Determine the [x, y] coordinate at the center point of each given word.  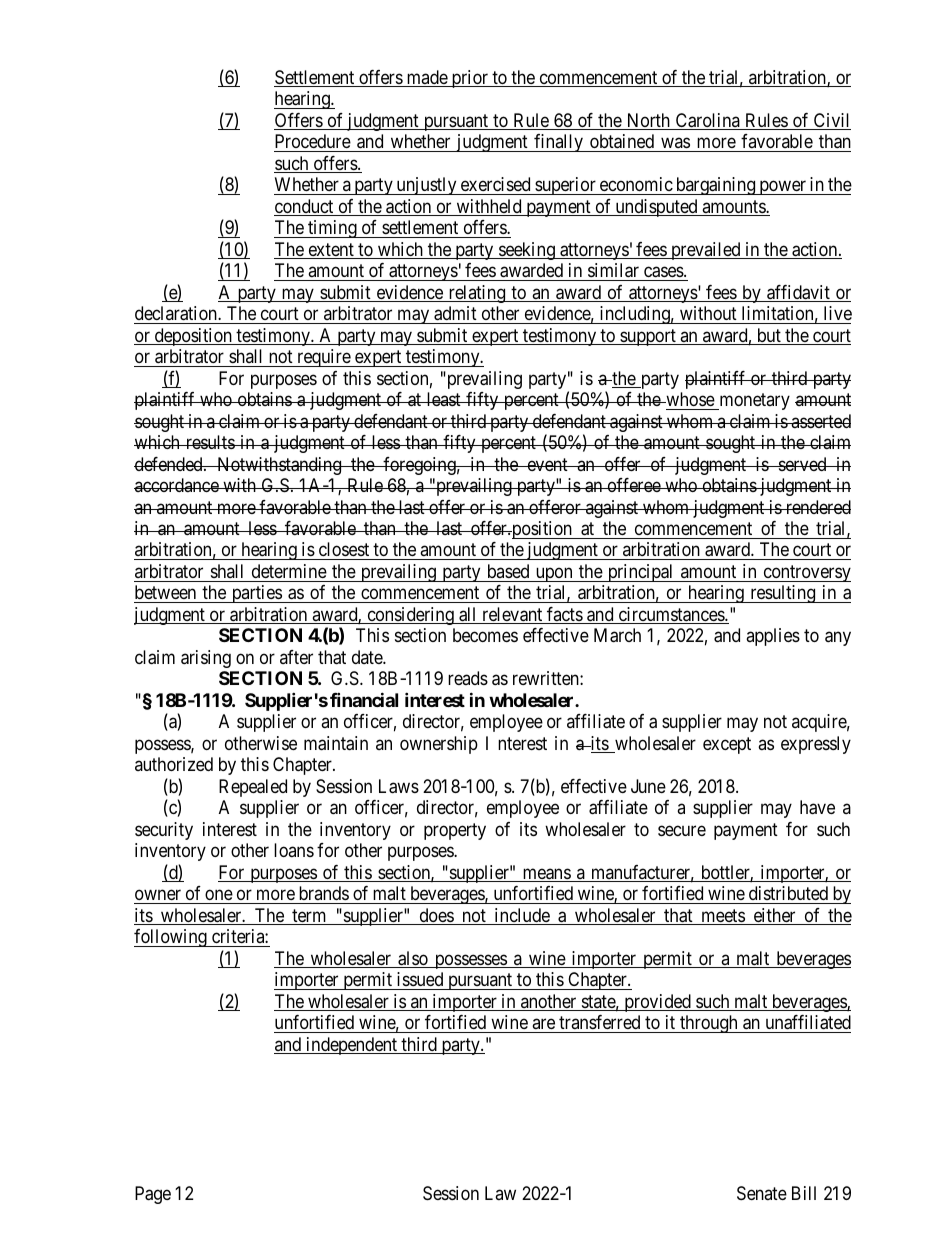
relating [477, 294]
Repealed [253, 788]
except [727, 745]
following [171, 938]
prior [470, 79]
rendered [817, 507]
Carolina [708, 121]
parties [256, 594]
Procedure [313, 141]
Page [153, 1195]
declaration [177, 313]
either [774, 916]
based [508, 571]
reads [468, 678]
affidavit [798, 293]
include [522, 916]
